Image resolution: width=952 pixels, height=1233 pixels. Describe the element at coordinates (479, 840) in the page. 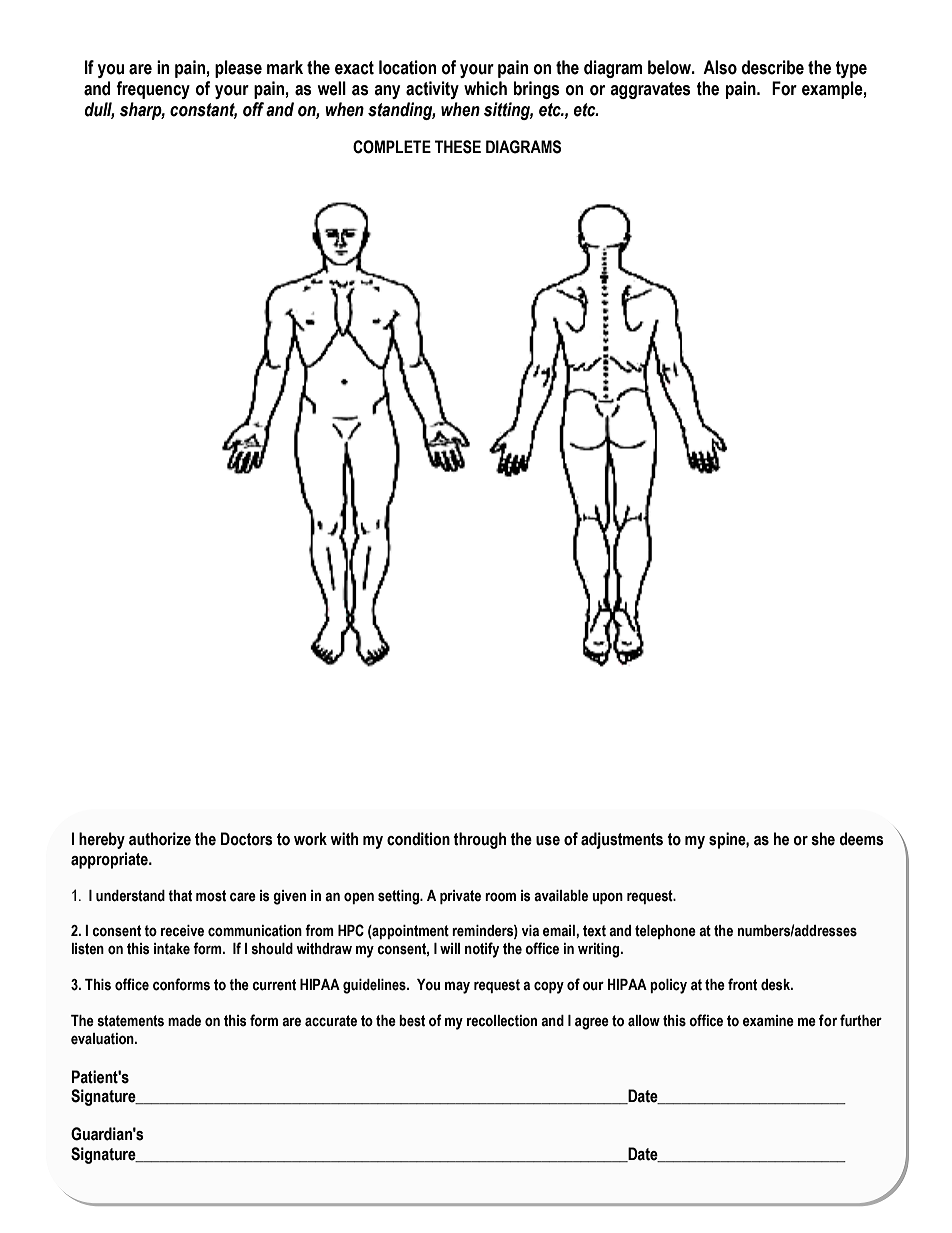

I see `through` at that location.
